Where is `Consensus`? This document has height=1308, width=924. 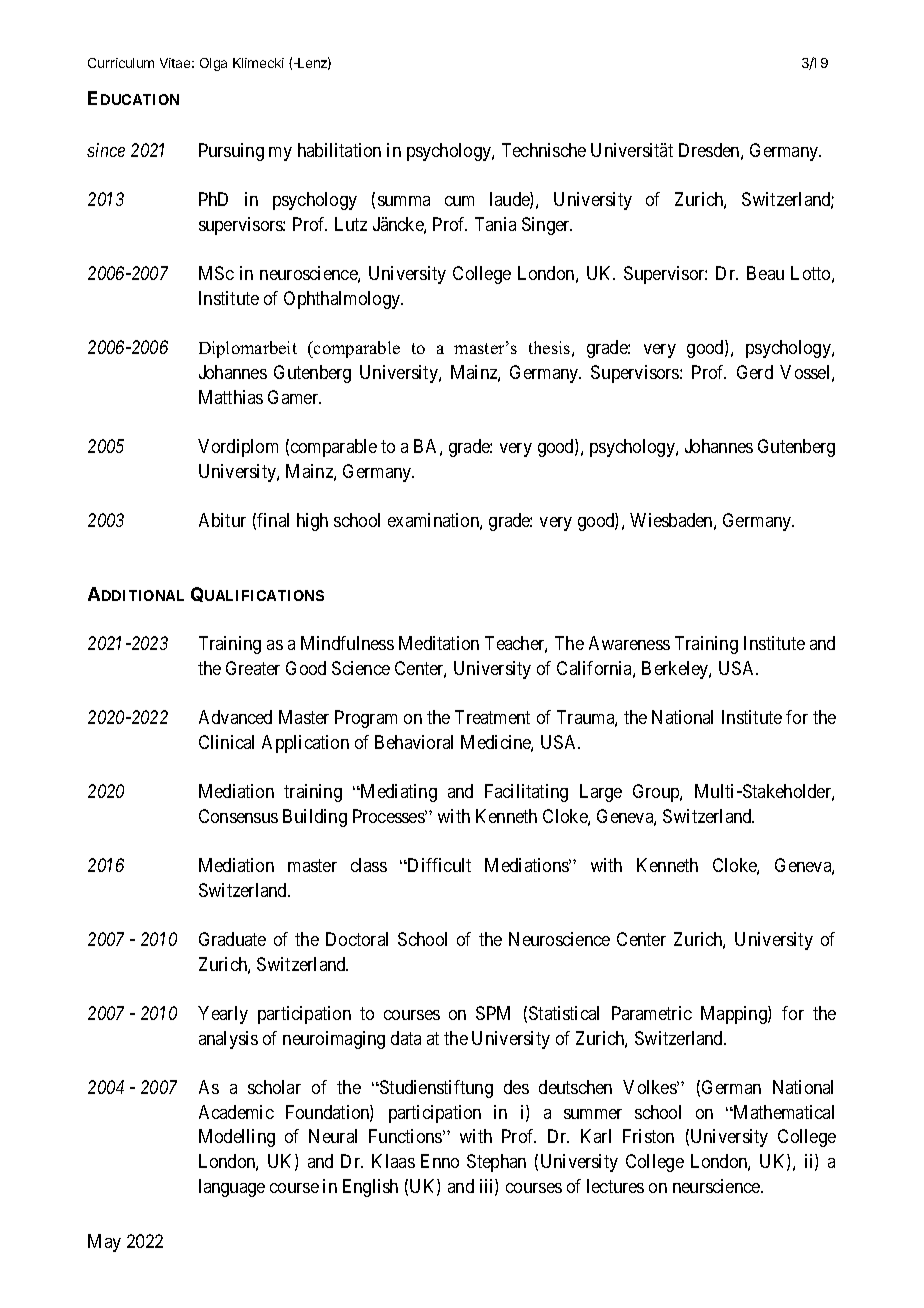 Consensus is located at coordinates (238, 816).
